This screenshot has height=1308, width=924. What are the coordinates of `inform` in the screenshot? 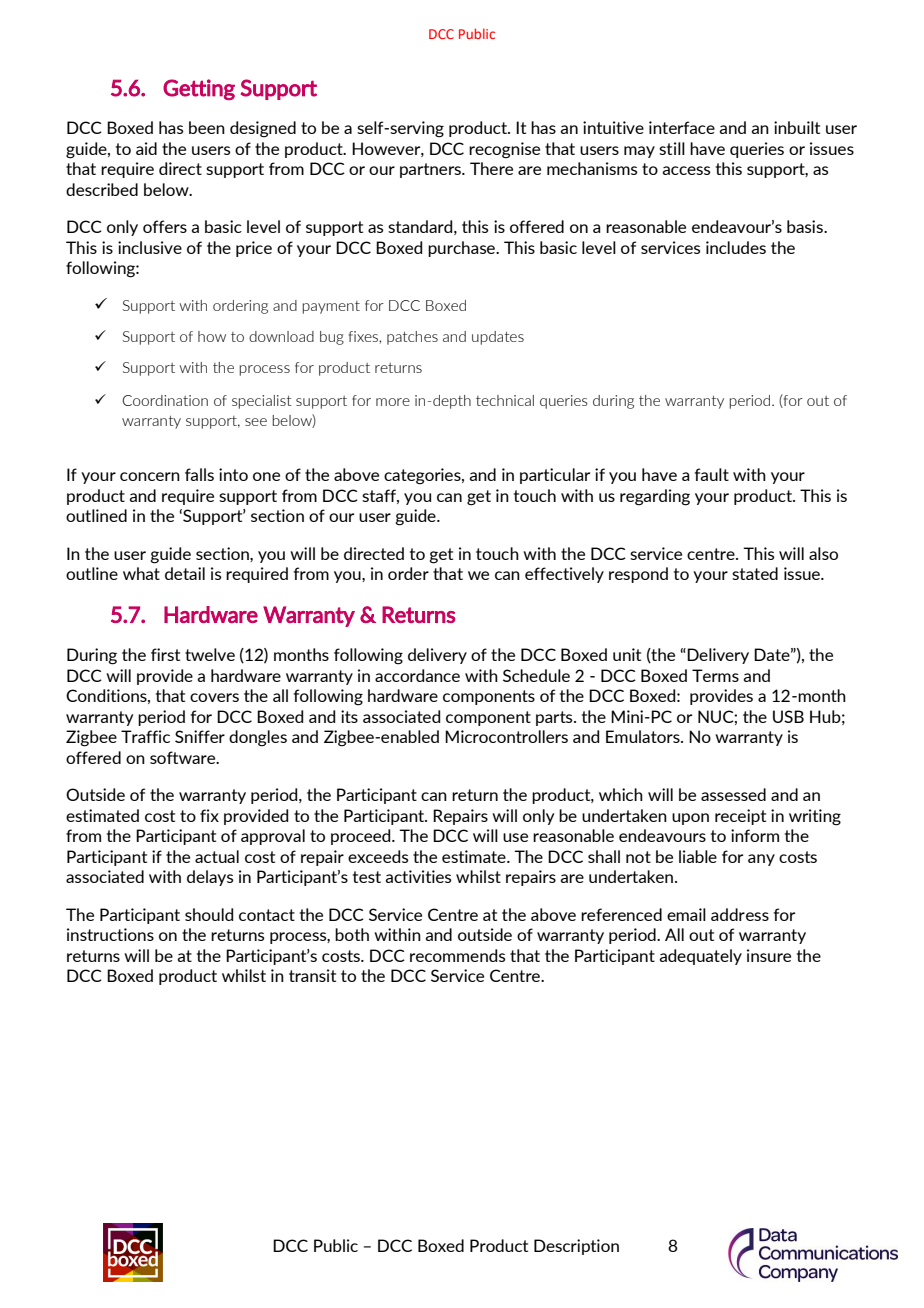 It's located at (755, 835).
